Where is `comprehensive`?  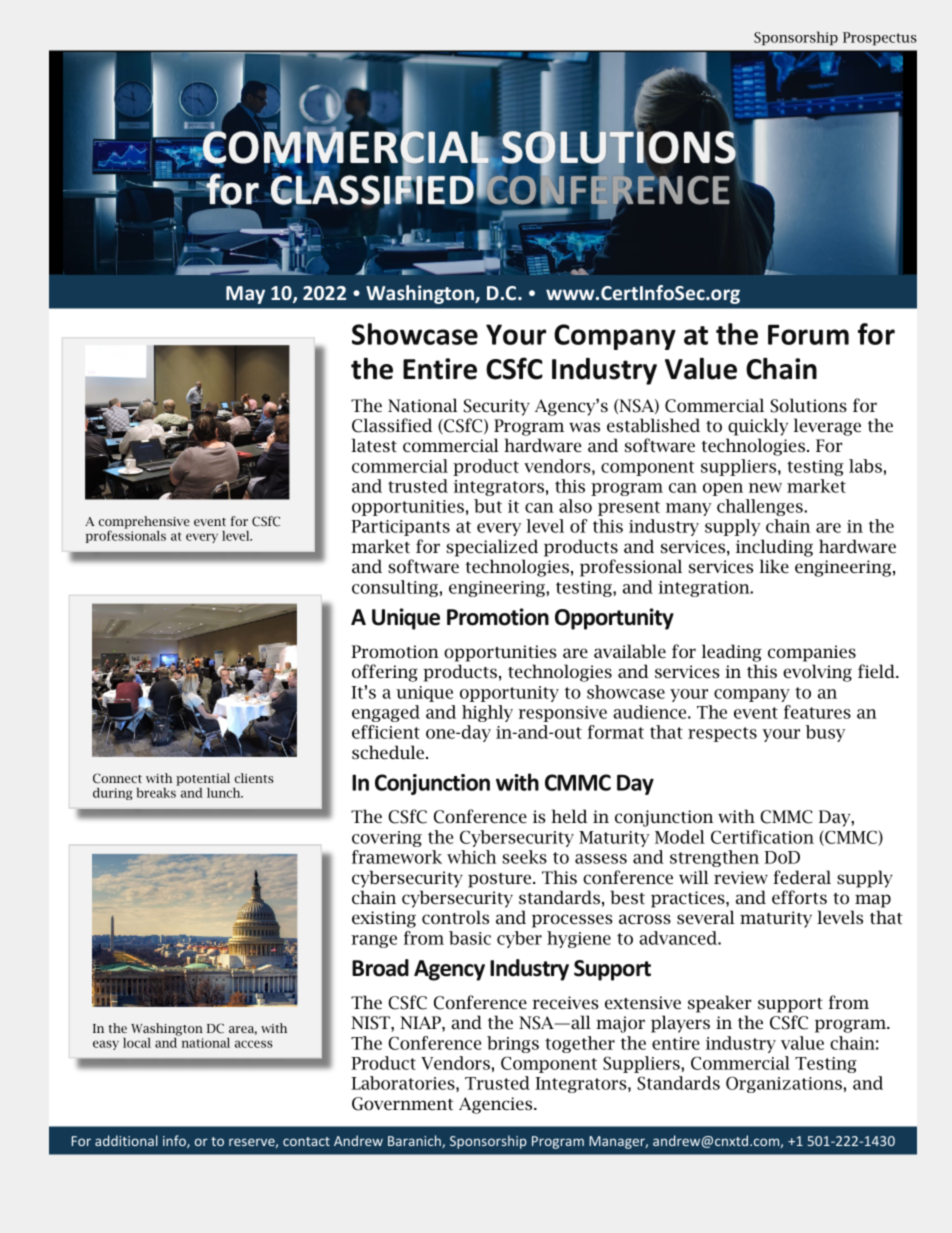 comprehensive is located at coordinates (144, 523).
